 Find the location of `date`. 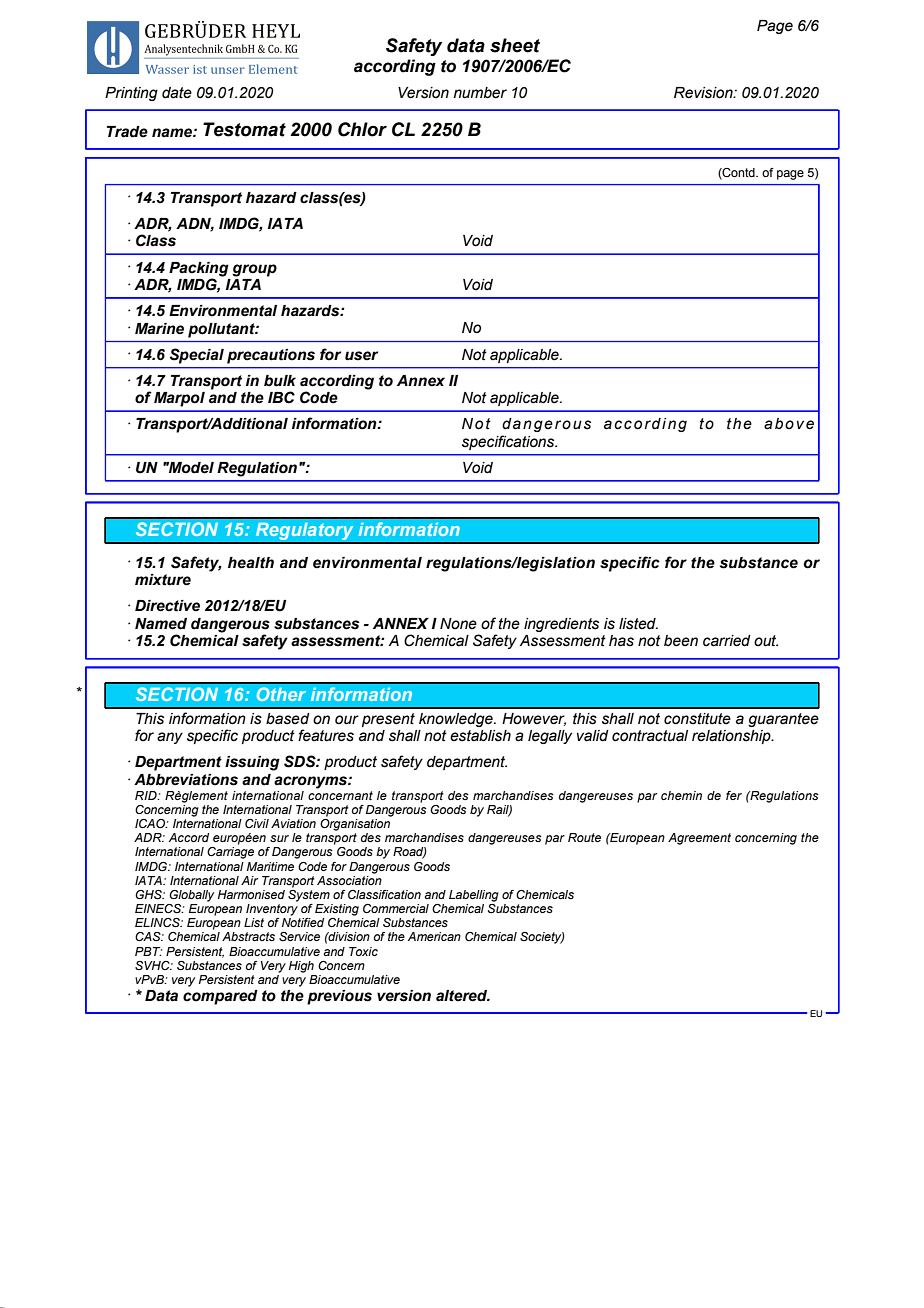

date is located at coordinates (177, 93).
